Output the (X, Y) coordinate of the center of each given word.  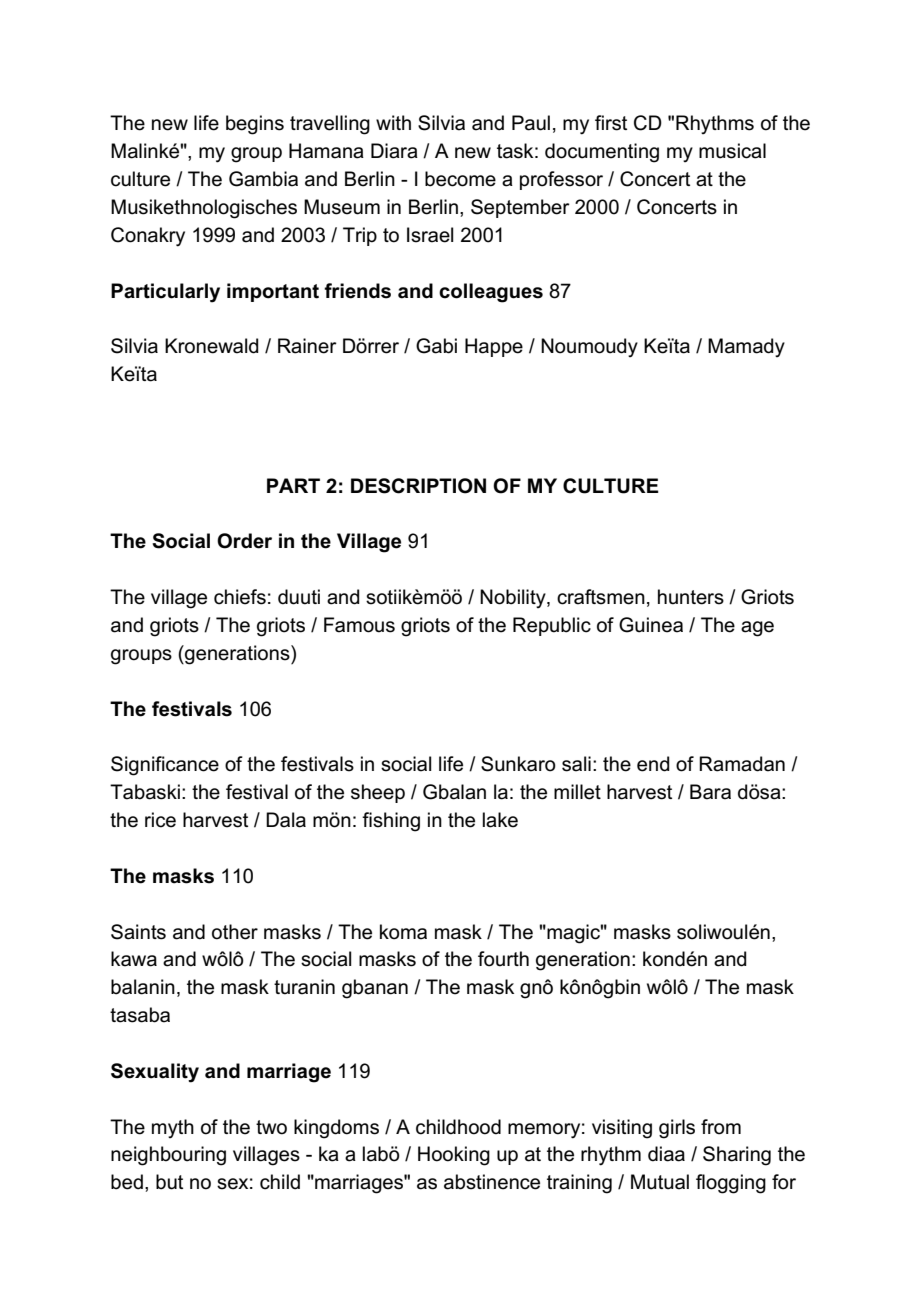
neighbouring (168, 1156)
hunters (691, 597)
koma (403, 932)
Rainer (307, 346)
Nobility (514, 598)
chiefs (240, 597)
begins (255, 125)
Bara (710, 792)
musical (732, 151)
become (460, 179)
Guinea (651, 625)
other (235, 932)
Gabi (436, 346)
